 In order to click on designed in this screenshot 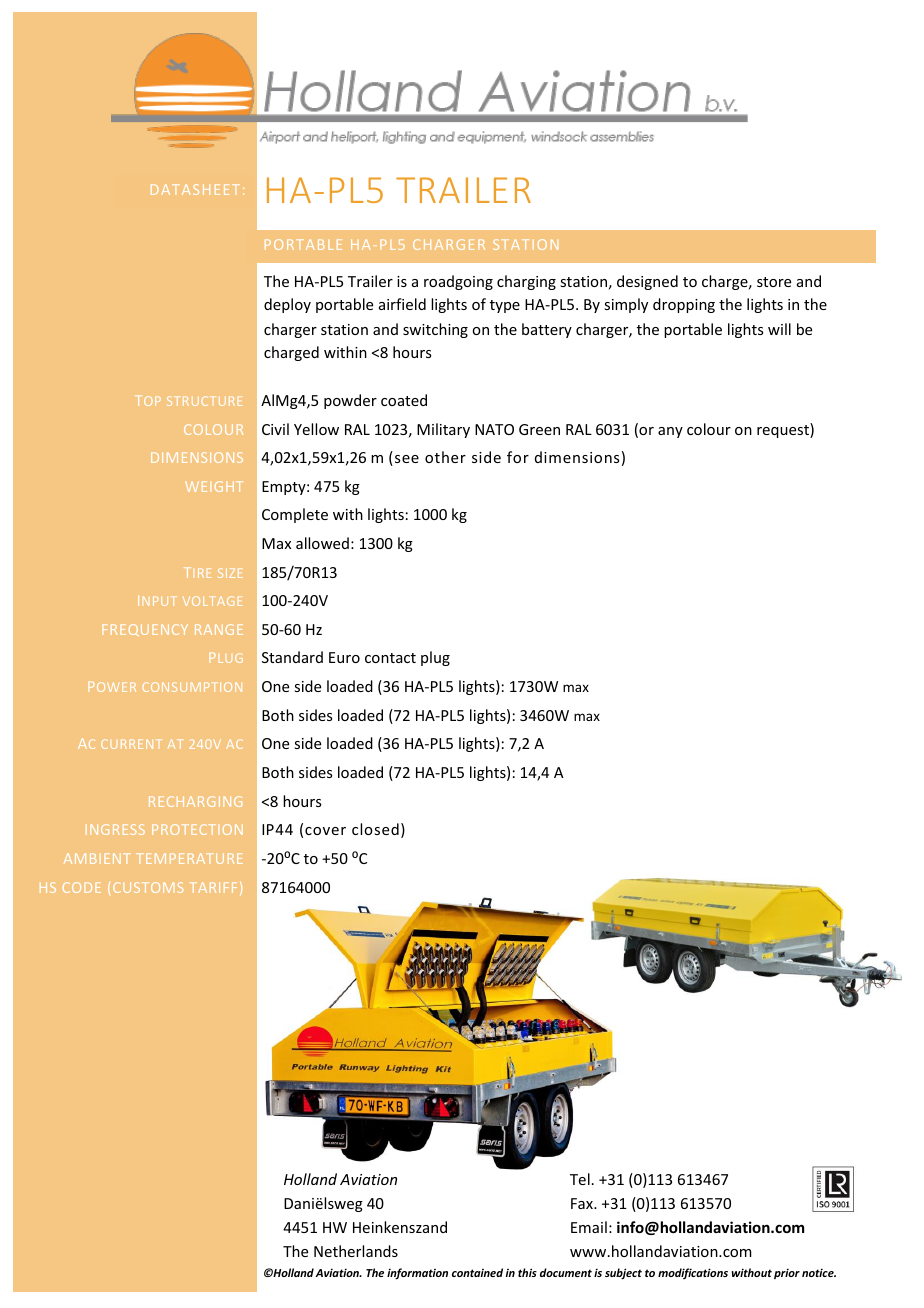, I will do `click(647, 282)`.
